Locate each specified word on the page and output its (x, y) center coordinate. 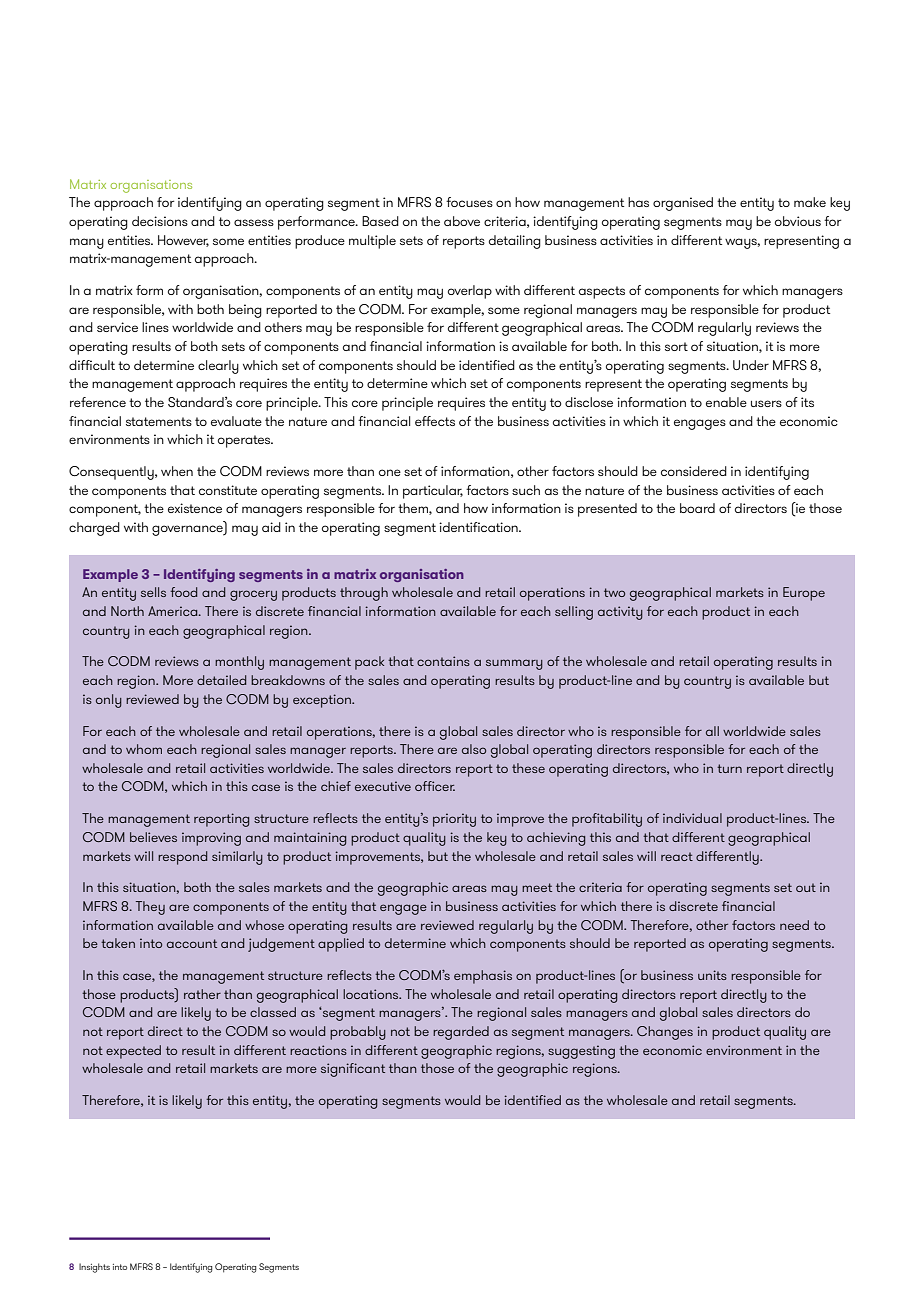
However (183, 241)
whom (144, 749)
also (474, 749)
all (712, 731)
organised (683, 204)
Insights (94, 1268)
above (462, 221)
